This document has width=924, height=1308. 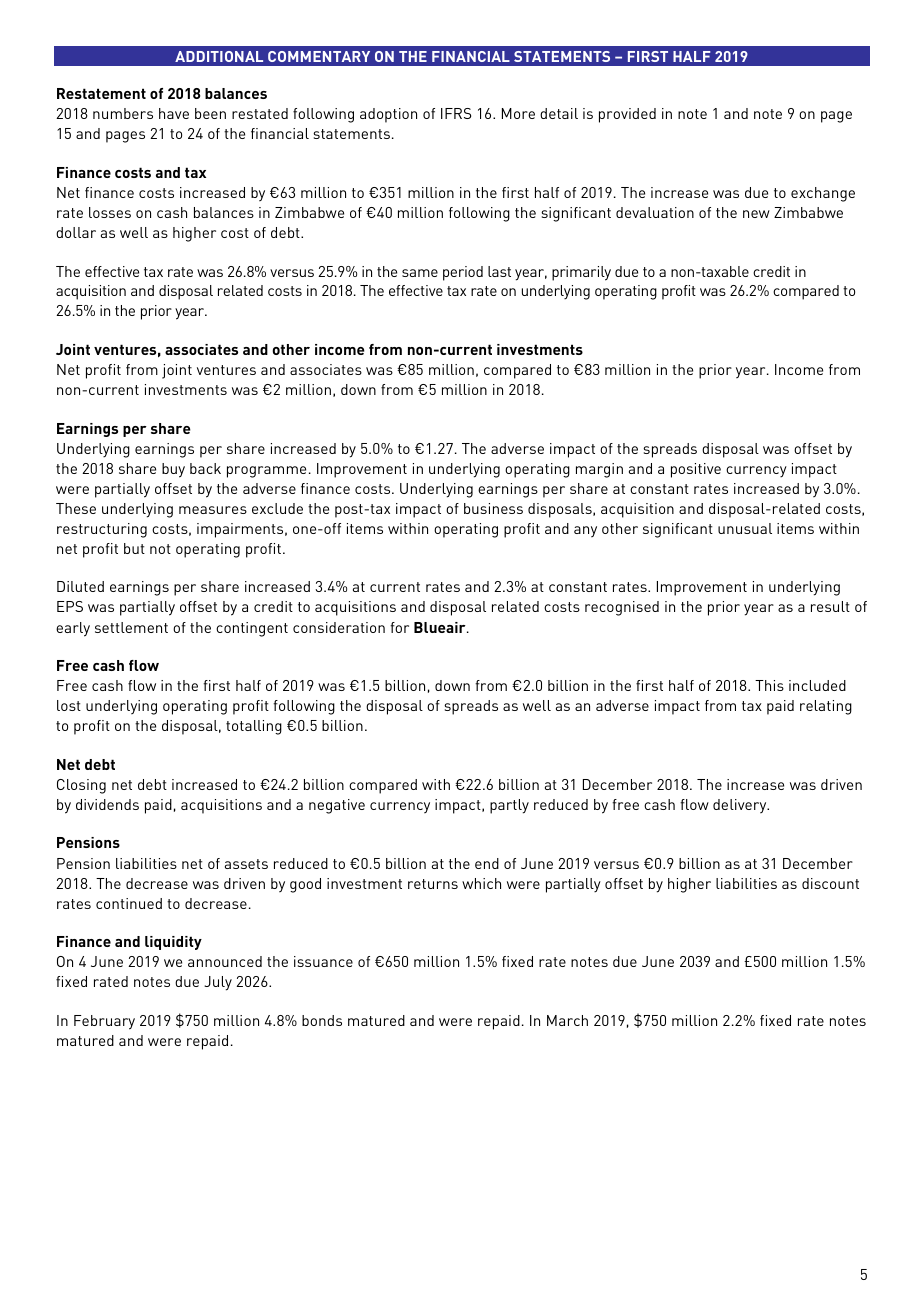 I want to click on discount, so click(x=830, y=883).
